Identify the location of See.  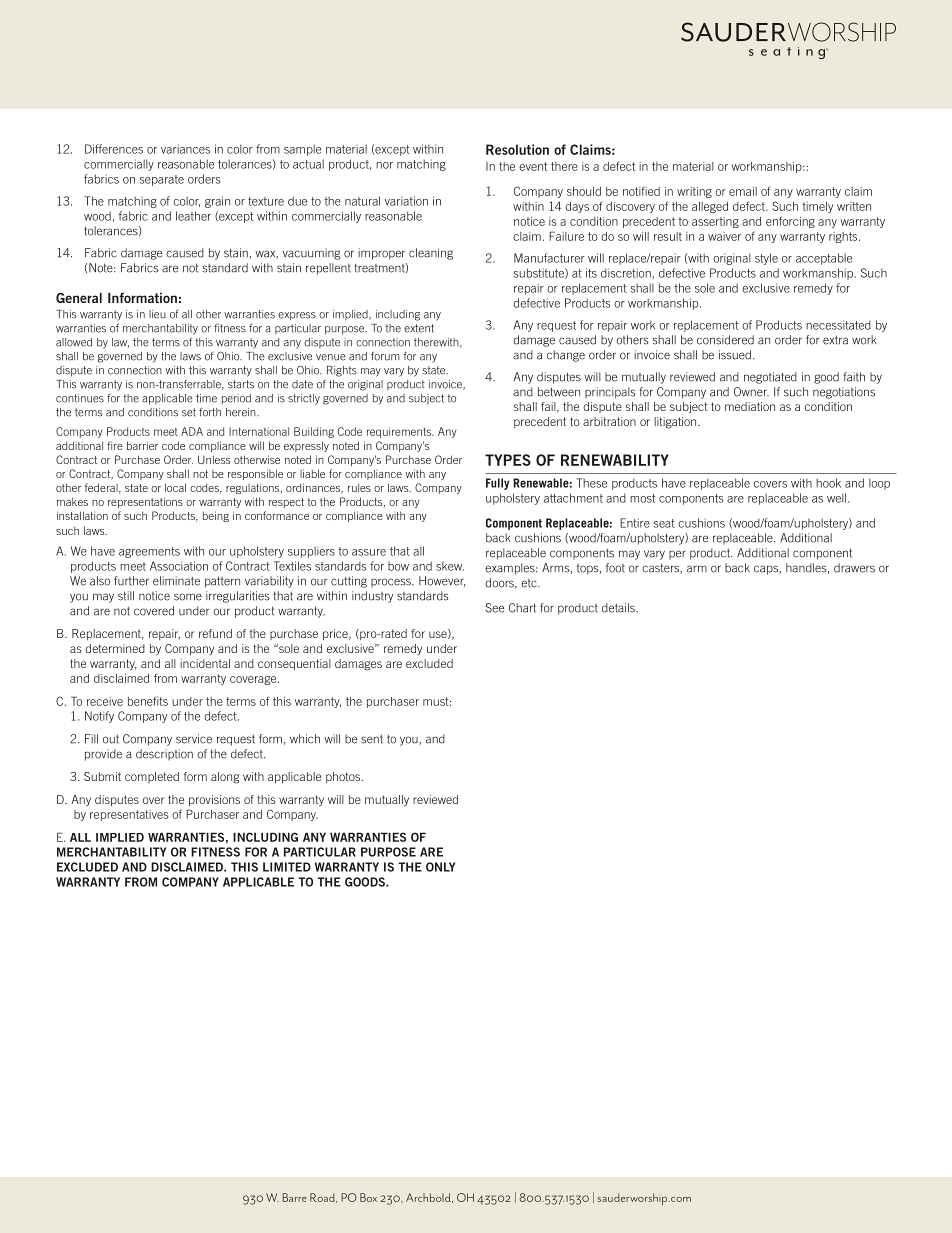
(495, 608).
